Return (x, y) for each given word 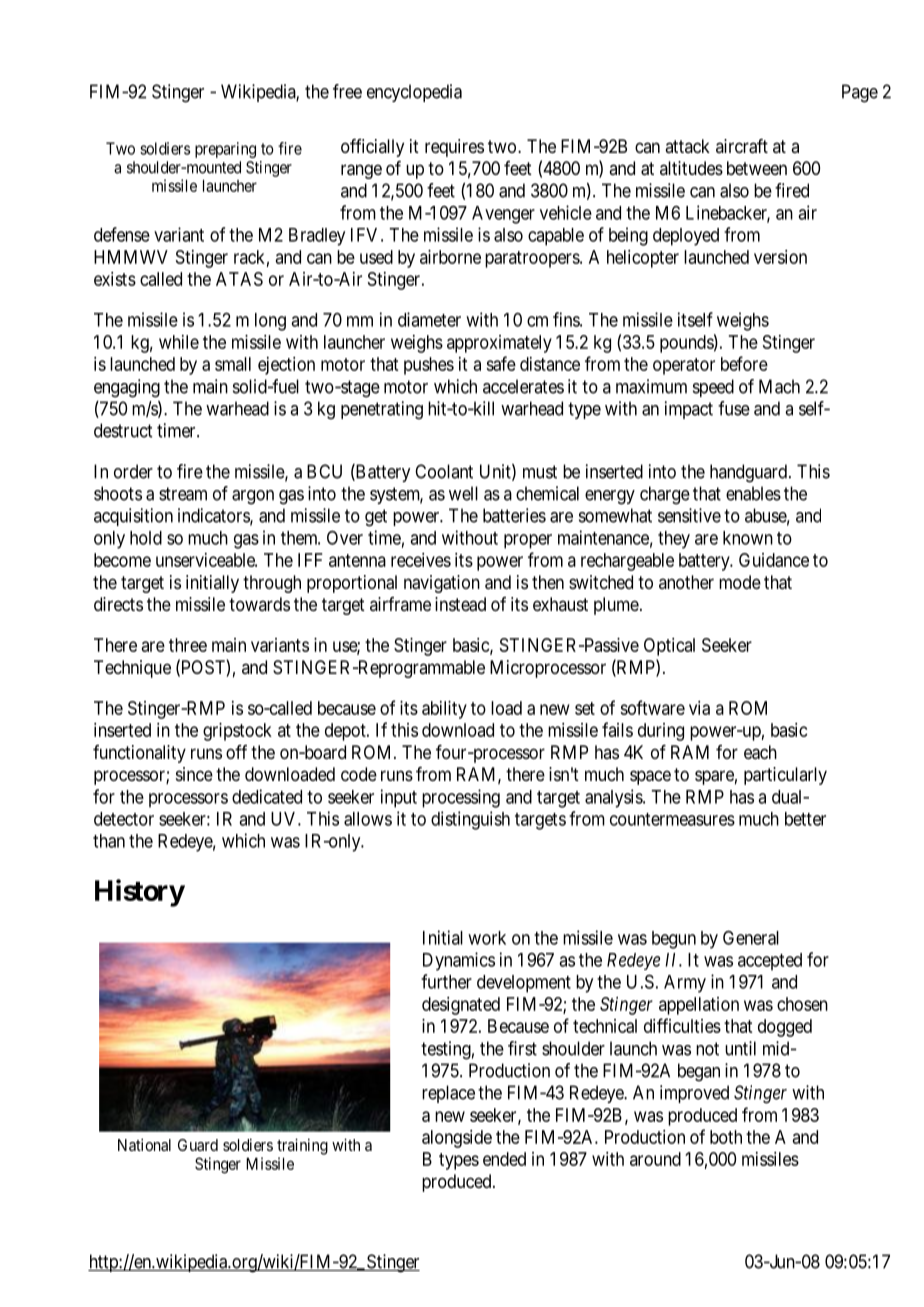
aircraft (742, 146)
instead (460, 604)
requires (454, 148)
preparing (225, 150)
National (144, 1144)
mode (740, 582)
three (188, 645)
